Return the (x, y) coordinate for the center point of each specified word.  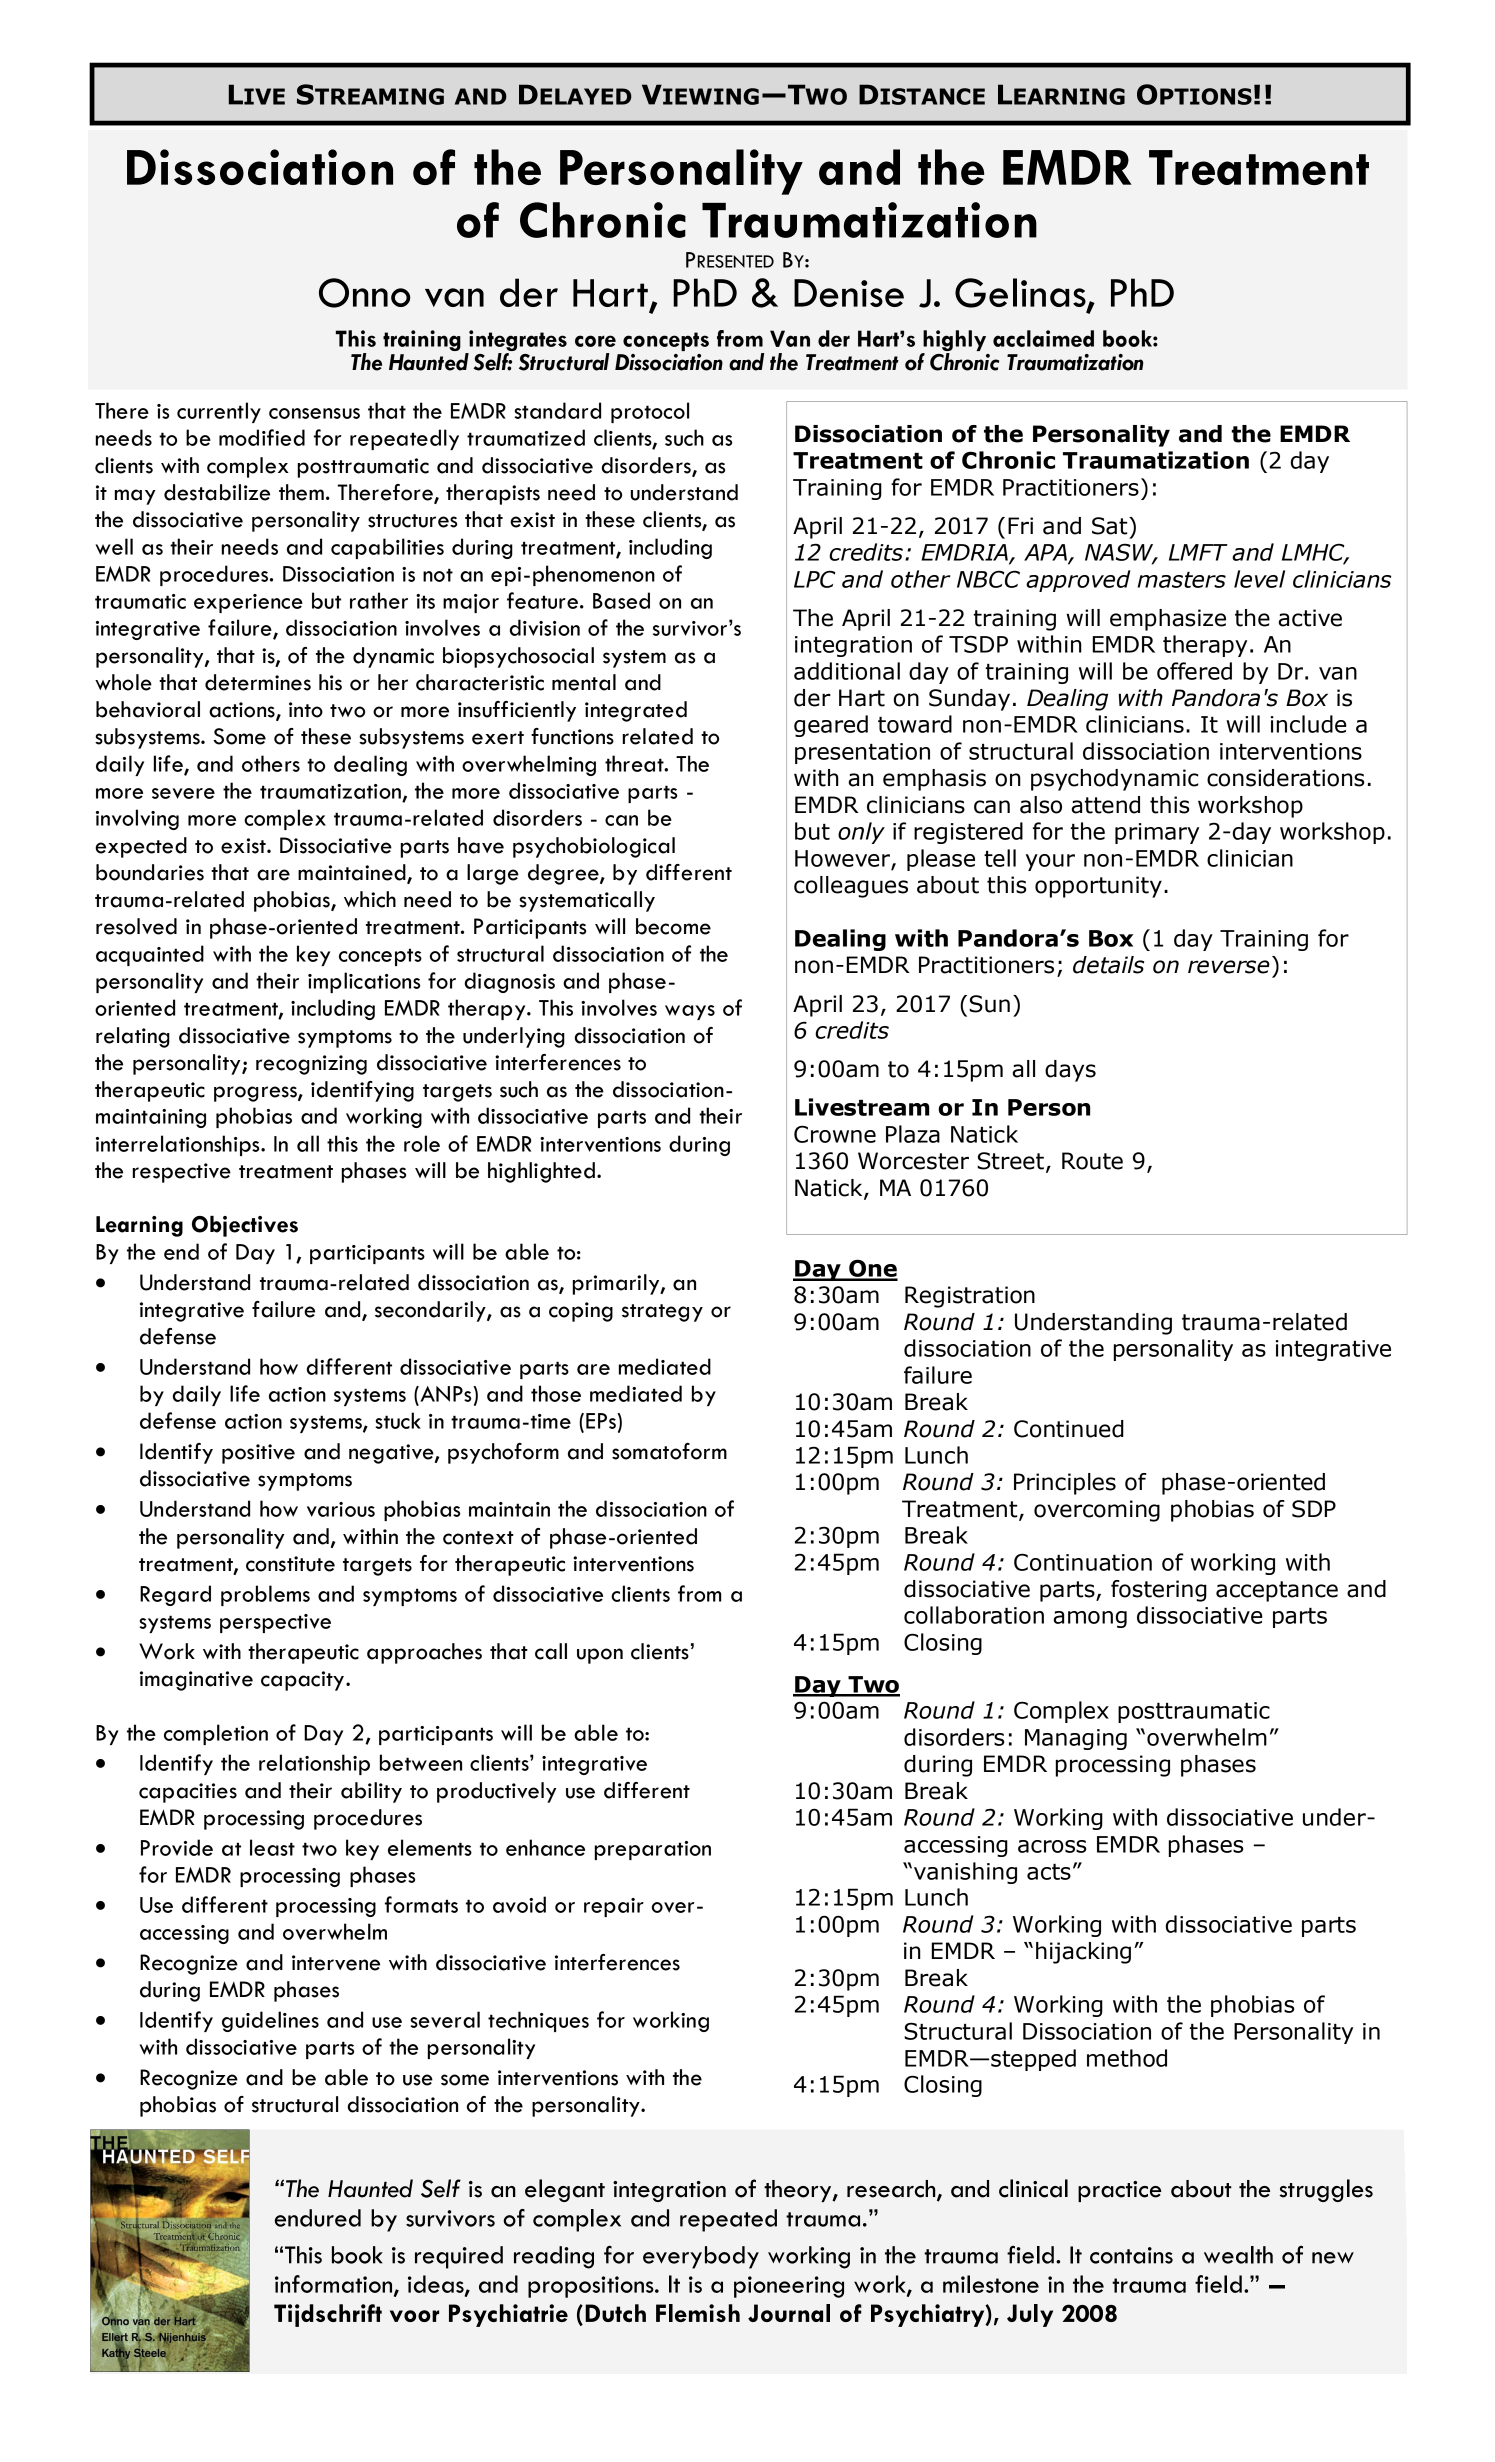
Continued (1069, 1429)
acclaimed (1043, 338)
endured (318, 2218)
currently (219, 412)
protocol (650, 412)
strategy (662, 1313)
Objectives (245, 1226)
